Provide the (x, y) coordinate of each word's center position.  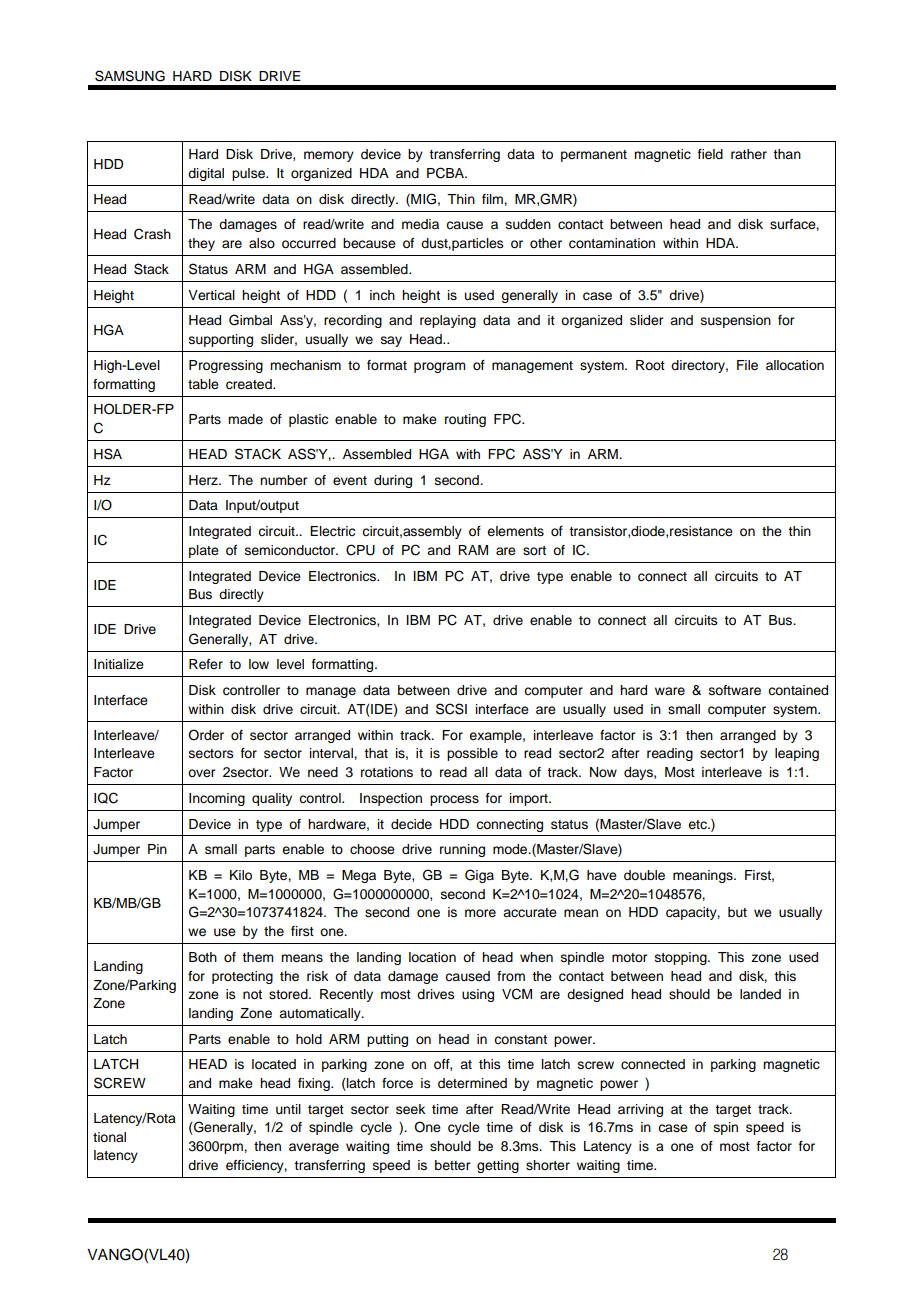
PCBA (446, 173)
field (710, 154)
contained (798, 690)
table (203, 384)
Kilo (241, 875)
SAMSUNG (130, 76)
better (452, 1165)
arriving (640, 1110)
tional (109, 1137)
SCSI (451, 709)
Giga (479, 876)
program (440, 367)
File (747, 365)
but (737, 912)
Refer (206, 664)
